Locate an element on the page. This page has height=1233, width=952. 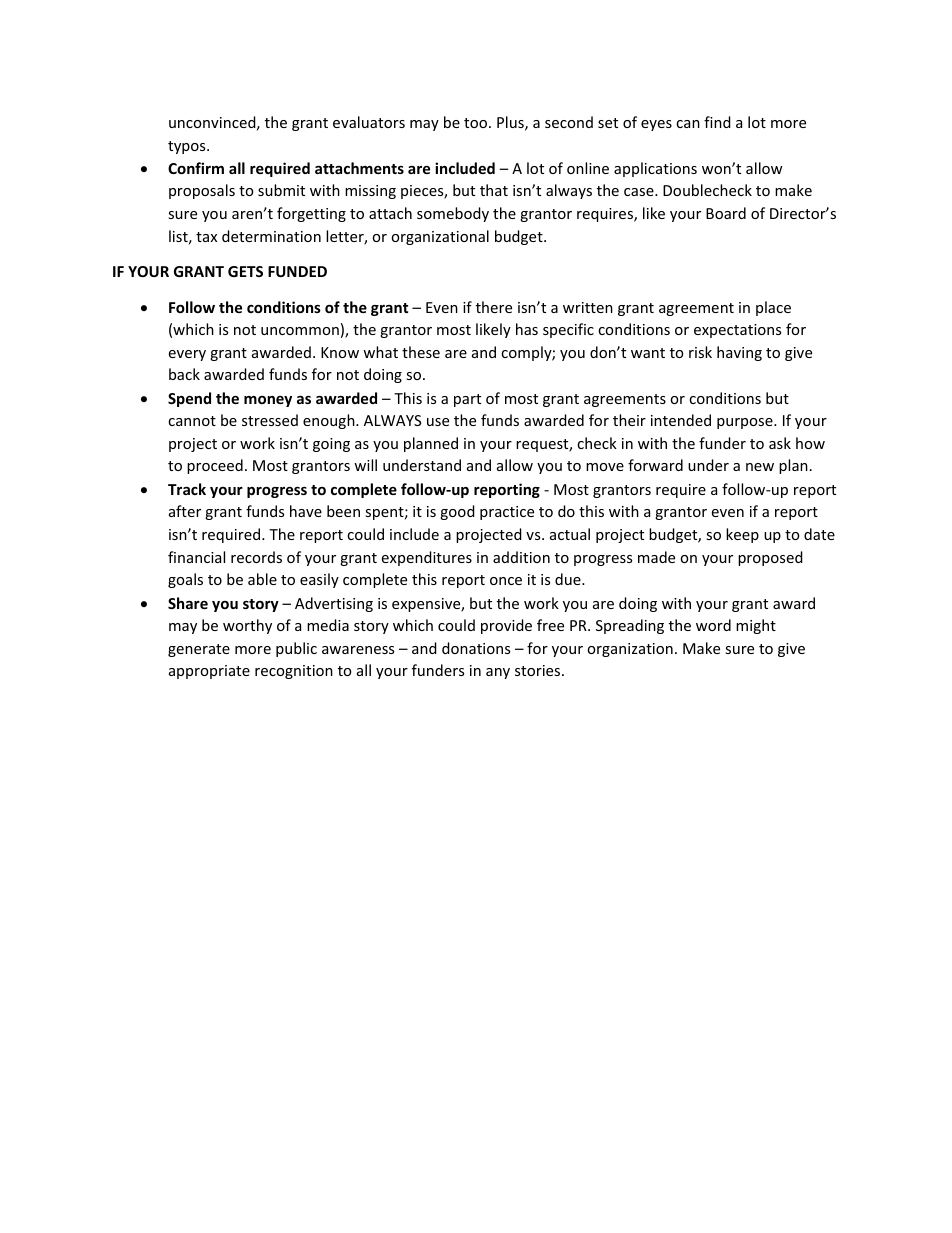
donations is located at coordinates (476, 648).
